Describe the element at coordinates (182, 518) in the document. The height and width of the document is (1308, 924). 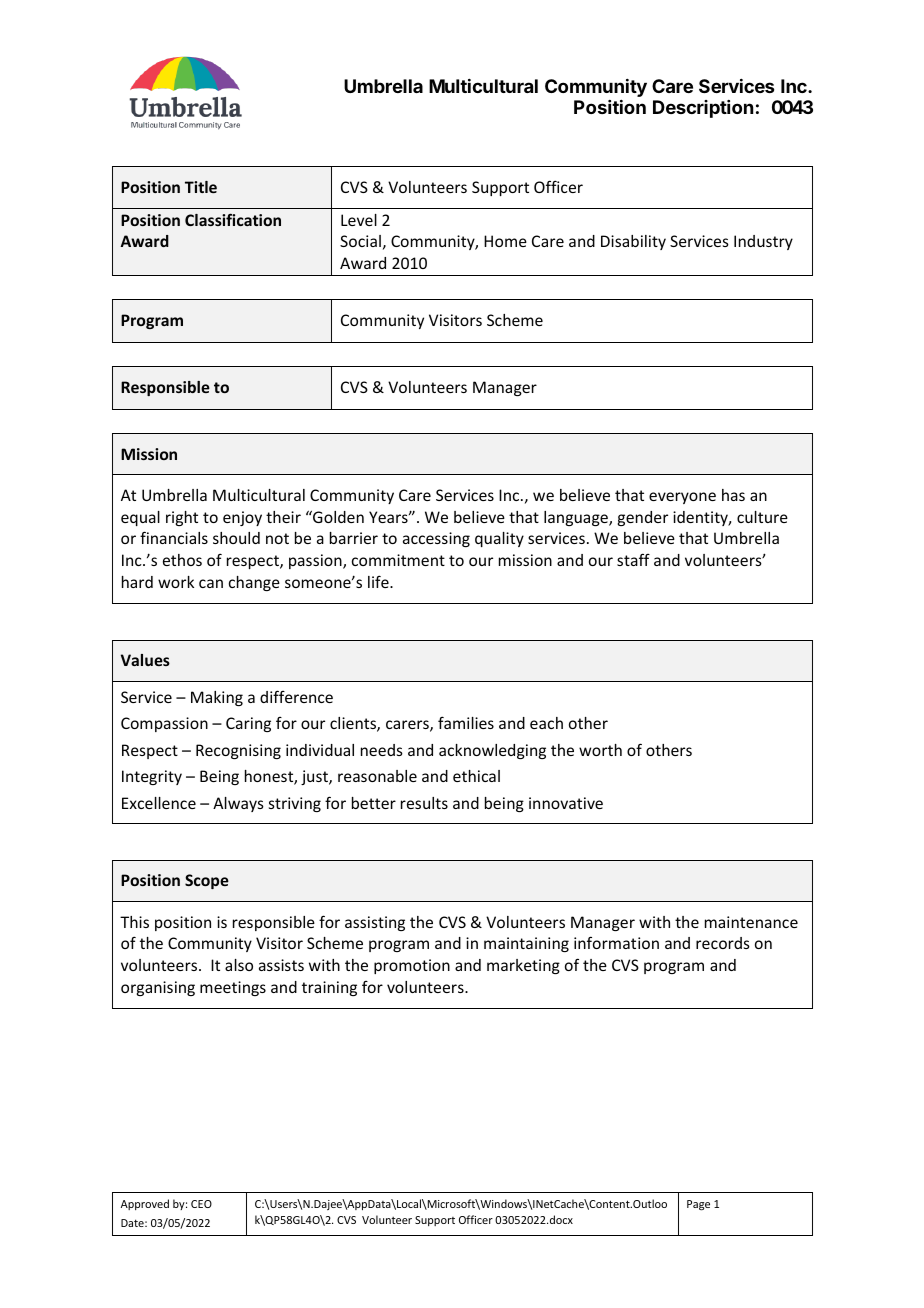
I see `right` at that location.
